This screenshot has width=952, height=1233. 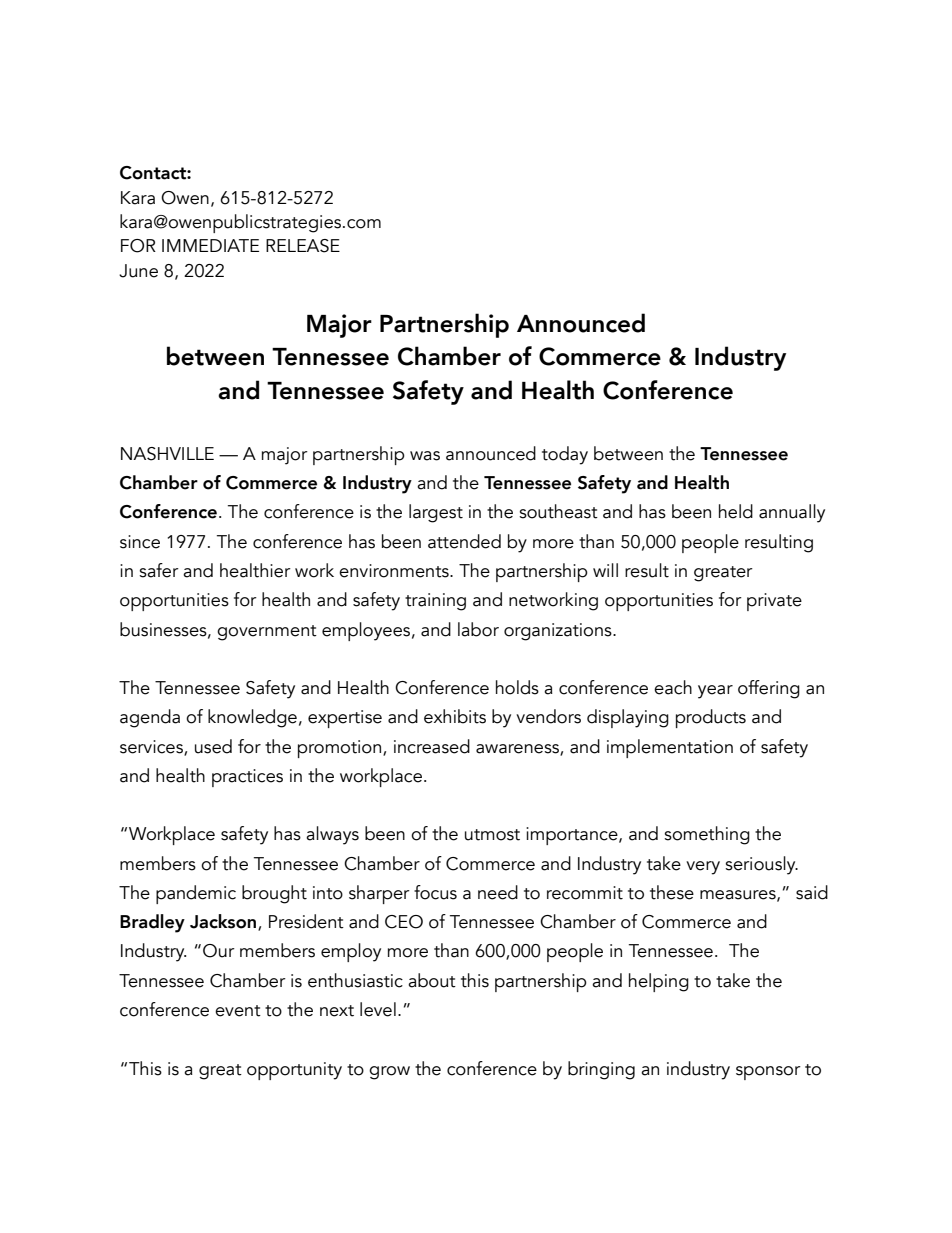 What do you see at coordinates (736, 511) in the screenshot?
I see `held` at bounding box center [736, 511].
